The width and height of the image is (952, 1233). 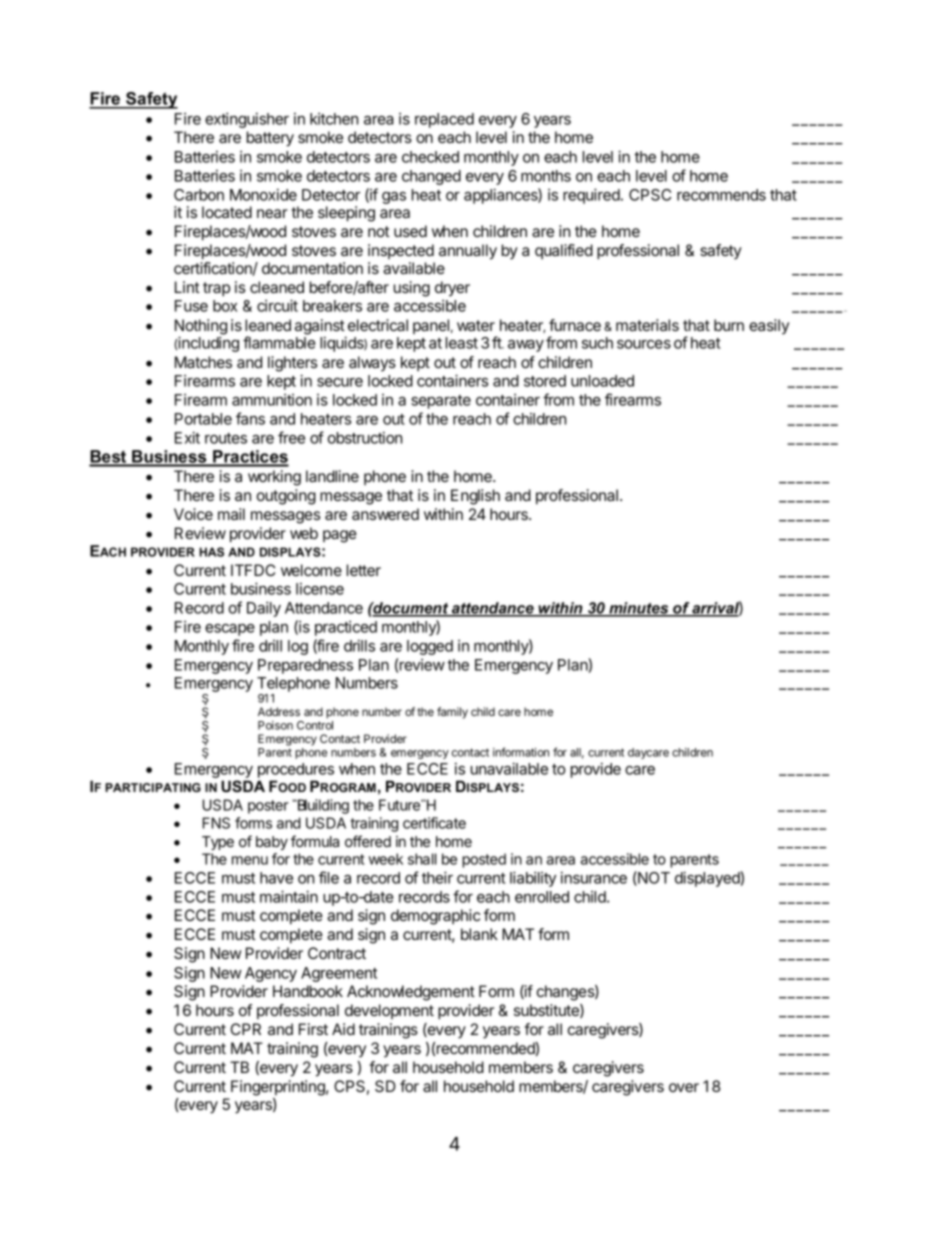 What do you see at coordinates (247, 120) in the image?
I see `extinguisher` at bounding box center [247, 120].
